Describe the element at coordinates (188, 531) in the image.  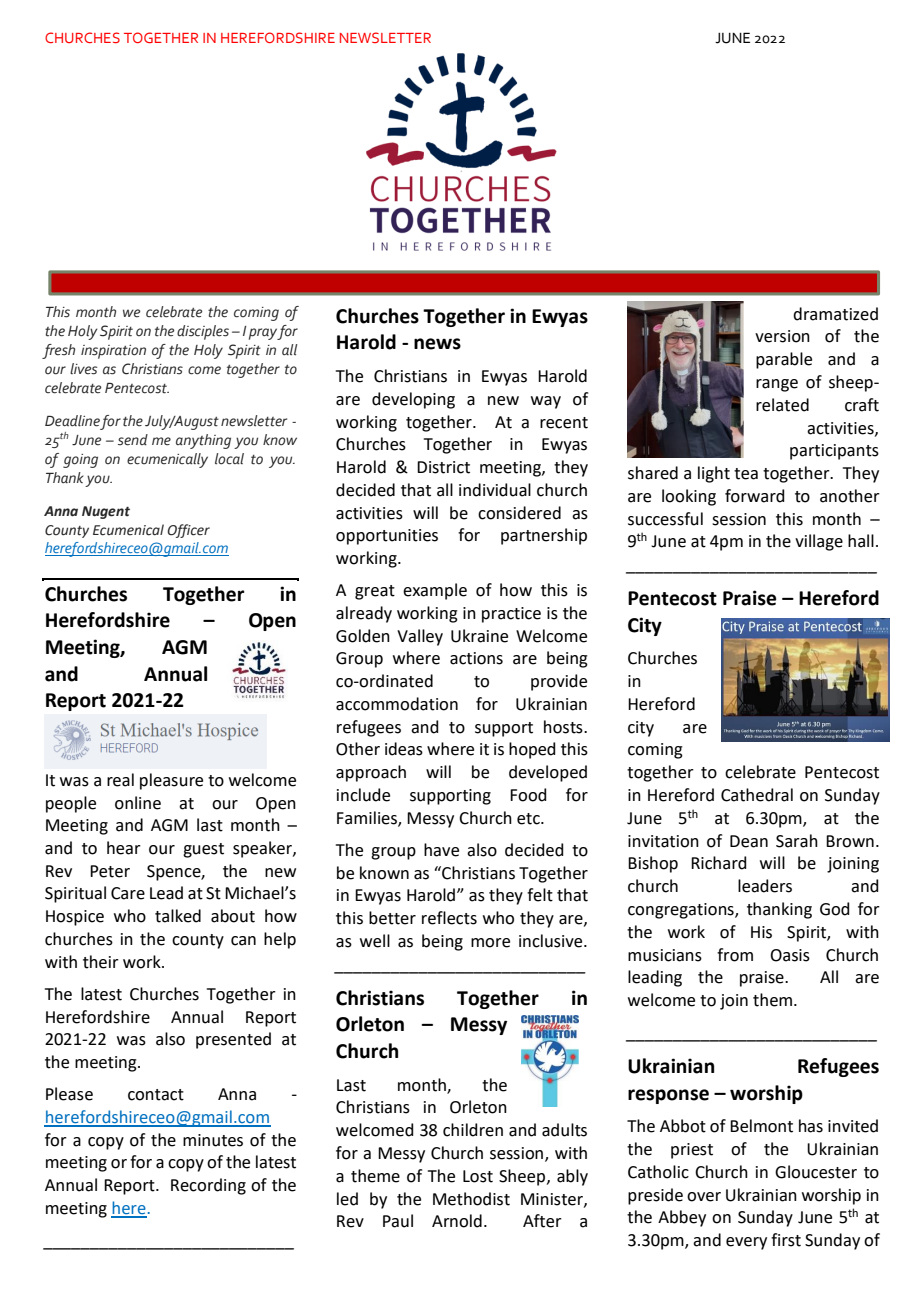
I see `Officer` at that location.
